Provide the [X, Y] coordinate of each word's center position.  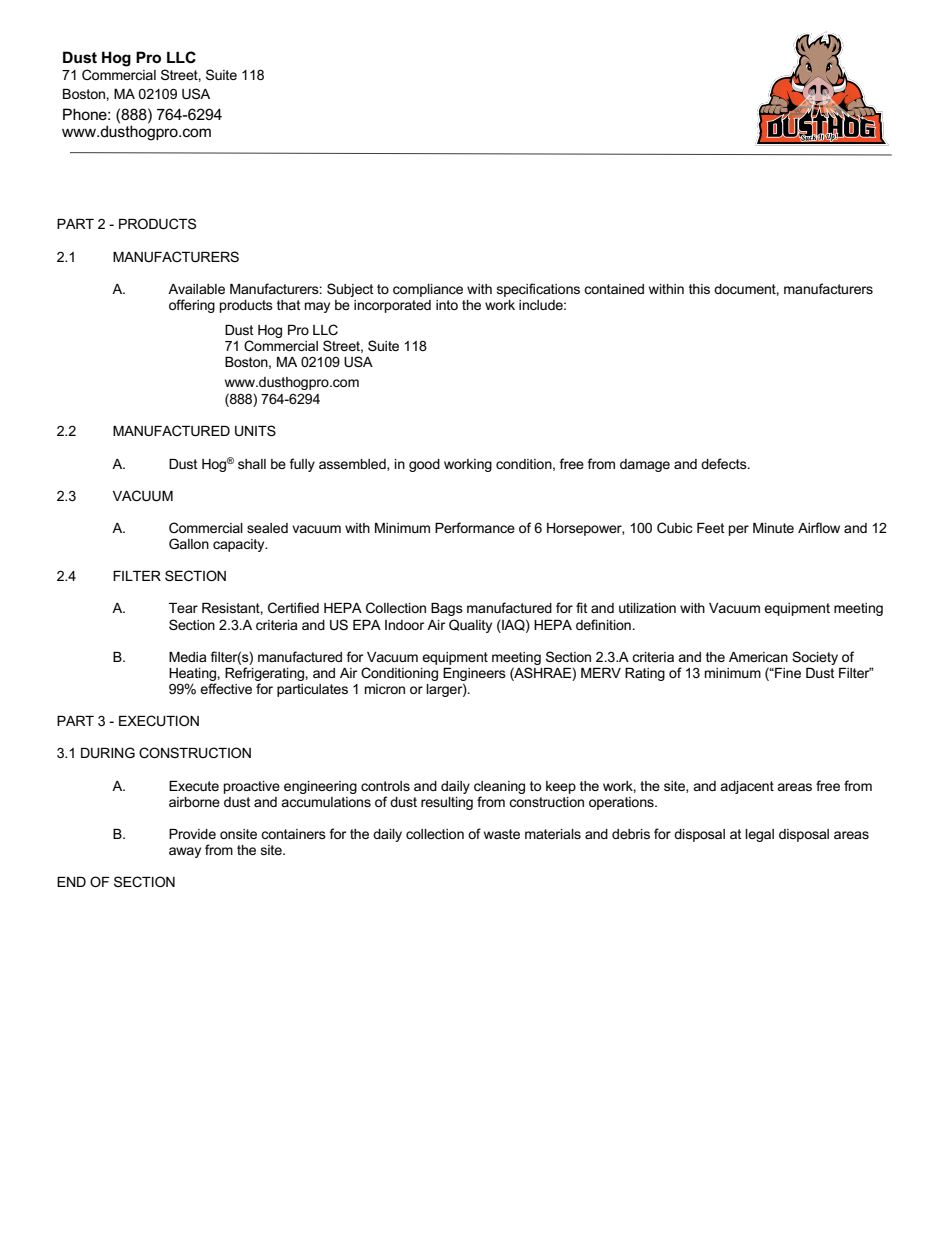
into [447, 305]
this [699, 289]
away [185, 852]
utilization [647, 608]
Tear [183, 608]
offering [192, 306]
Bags [447, 609]
